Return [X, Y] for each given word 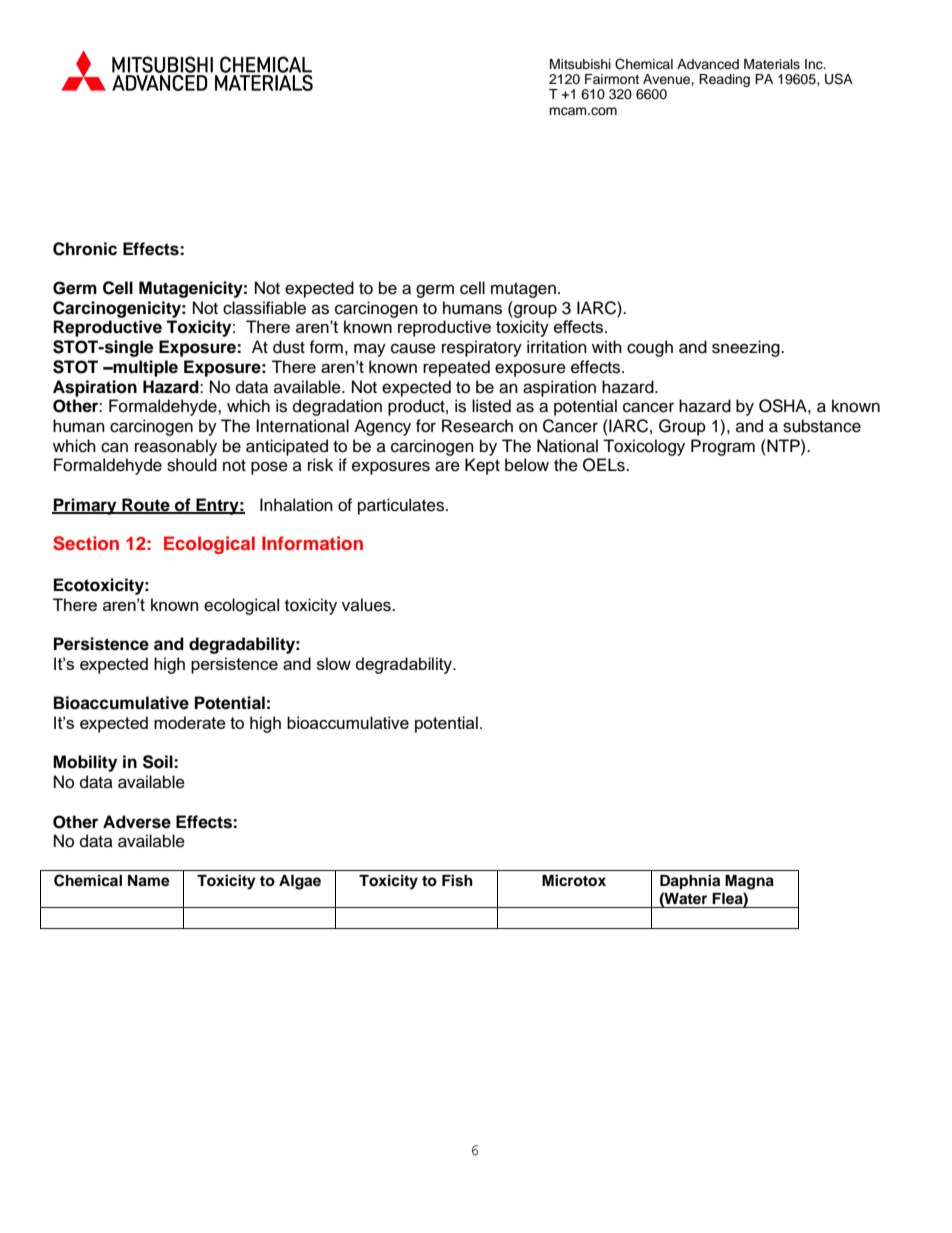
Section [86, 543]
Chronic [85, 249]
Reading [724, 80]
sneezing [747, 348]
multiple [144, 368]
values [367, 605]
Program [723, 447]
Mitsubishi [580, 64]
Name [149, 881]
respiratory [482, 348]
